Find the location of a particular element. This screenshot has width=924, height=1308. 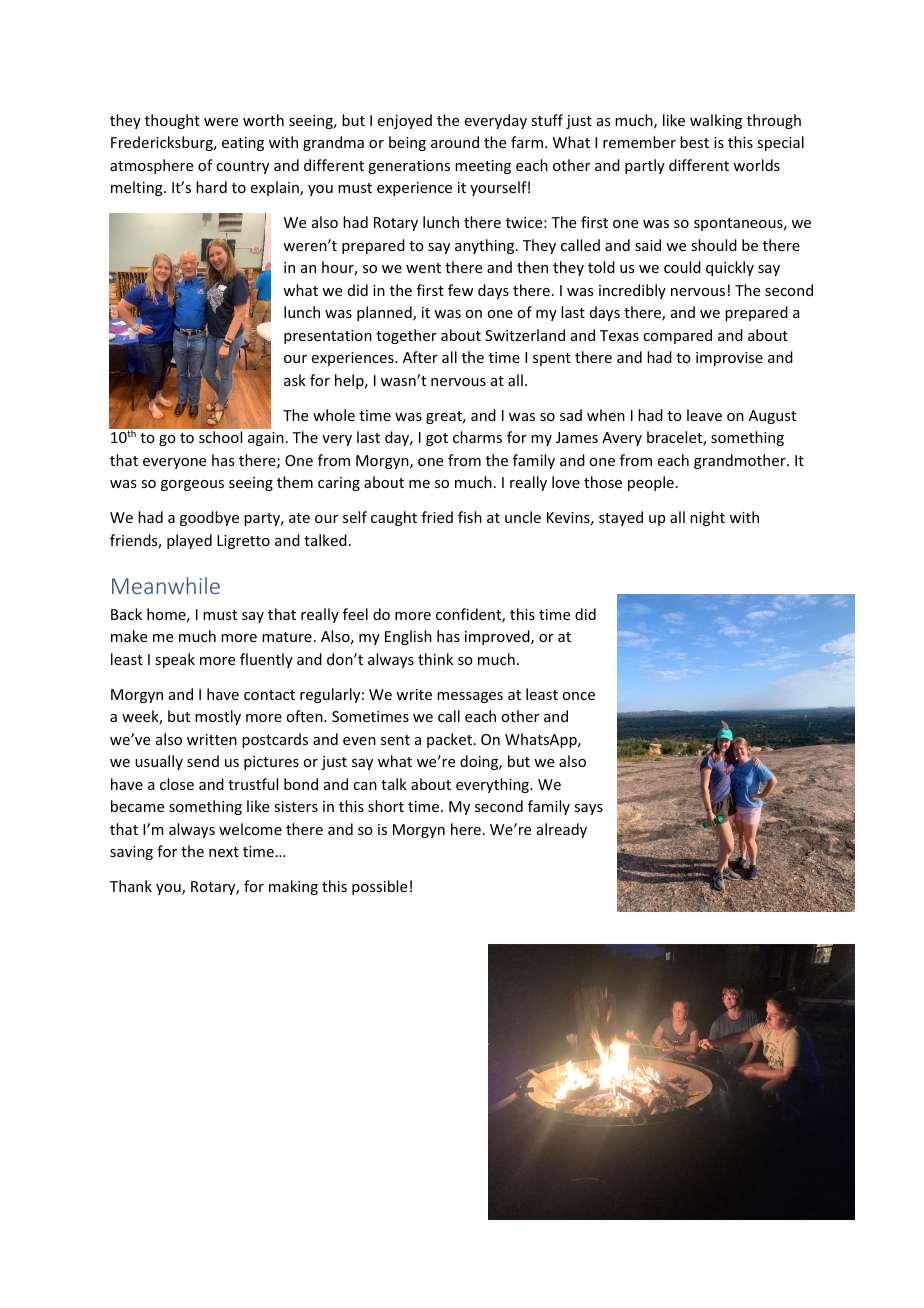

next is located at coordinates (224, 852).
